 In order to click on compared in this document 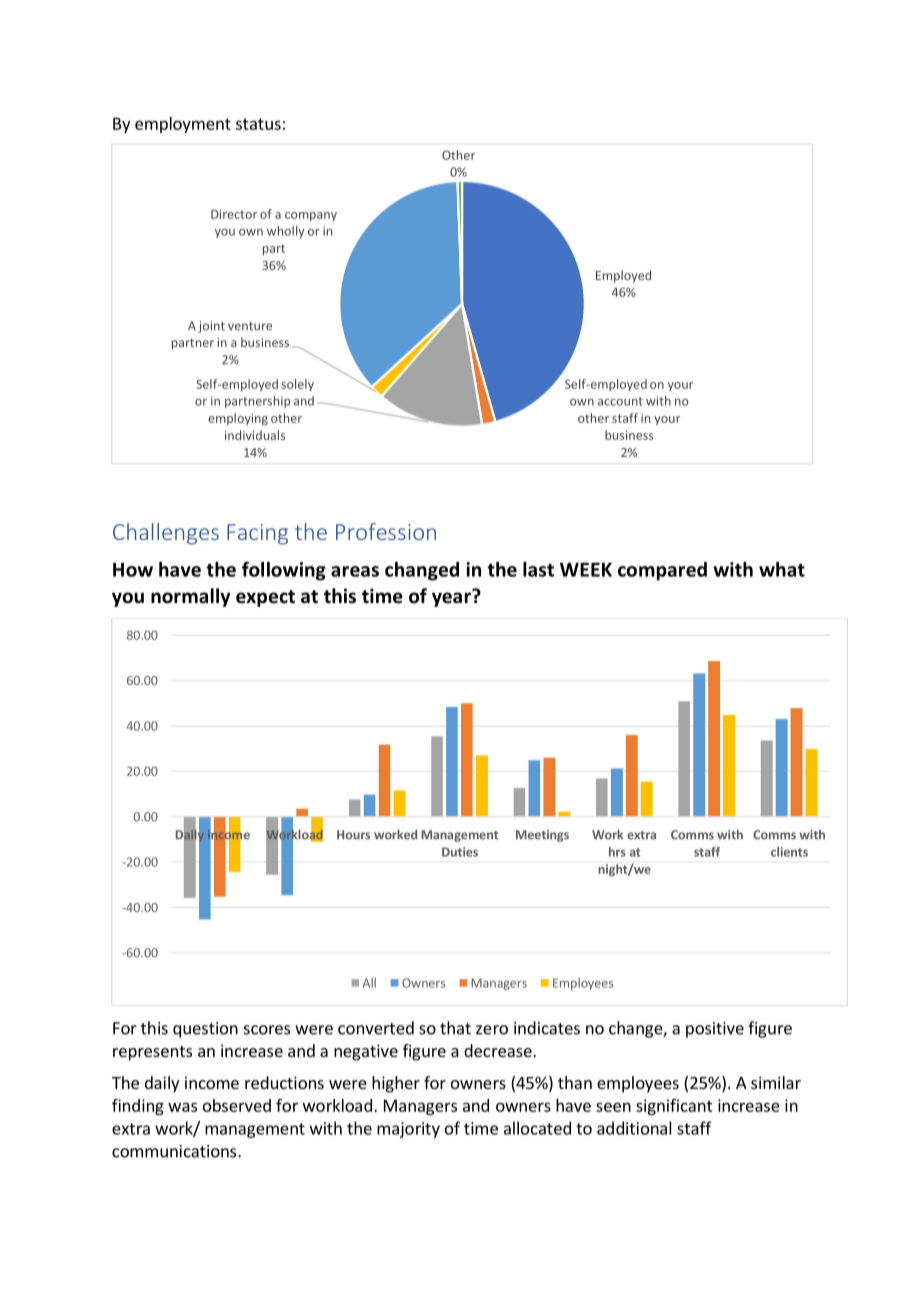, I will do `click(662, 571)`.
